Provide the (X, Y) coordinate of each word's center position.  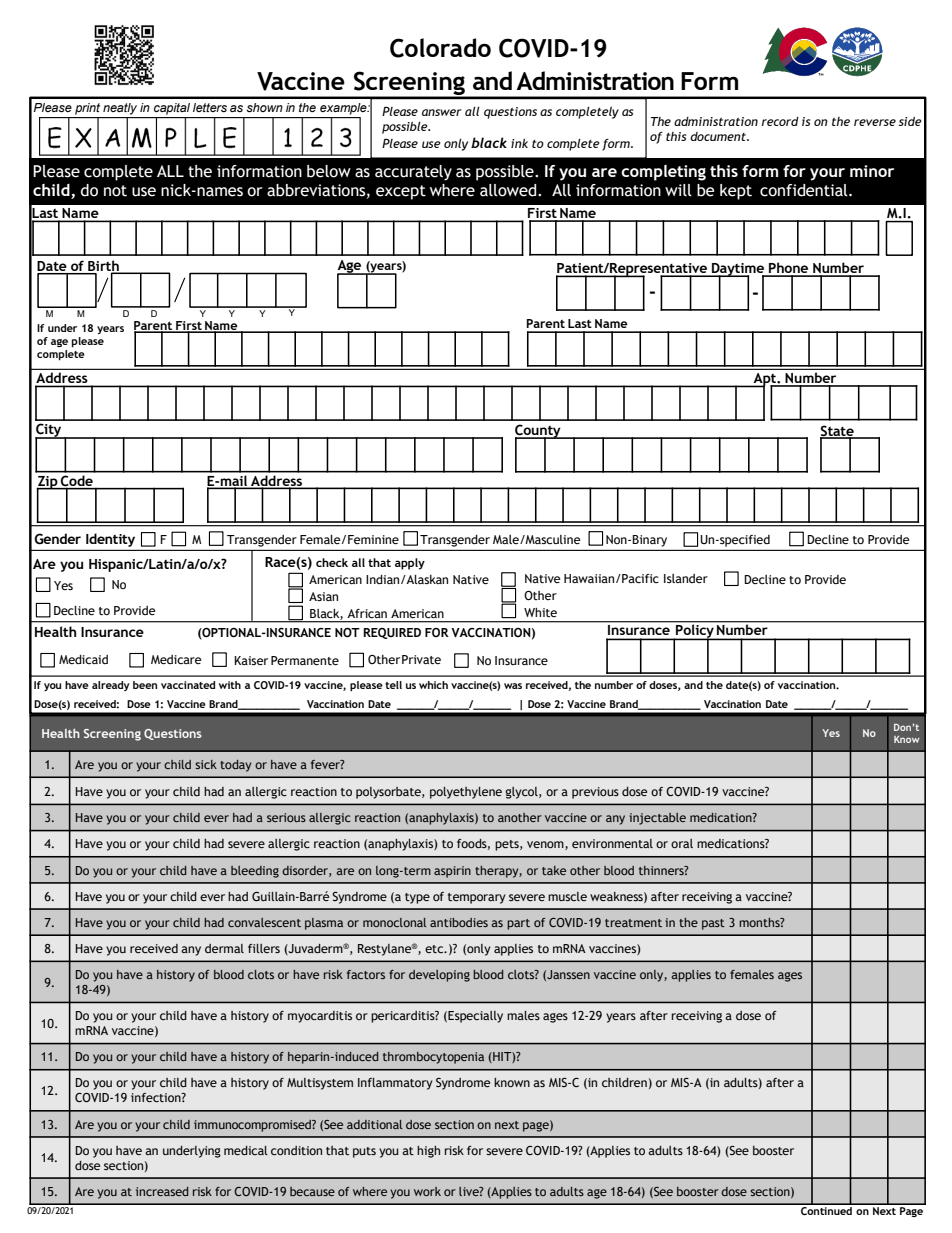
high (428, 1152)
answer (442, 112)
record (780, 121)
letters (210, 107)
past (713, 924)
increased (162, 1191)
